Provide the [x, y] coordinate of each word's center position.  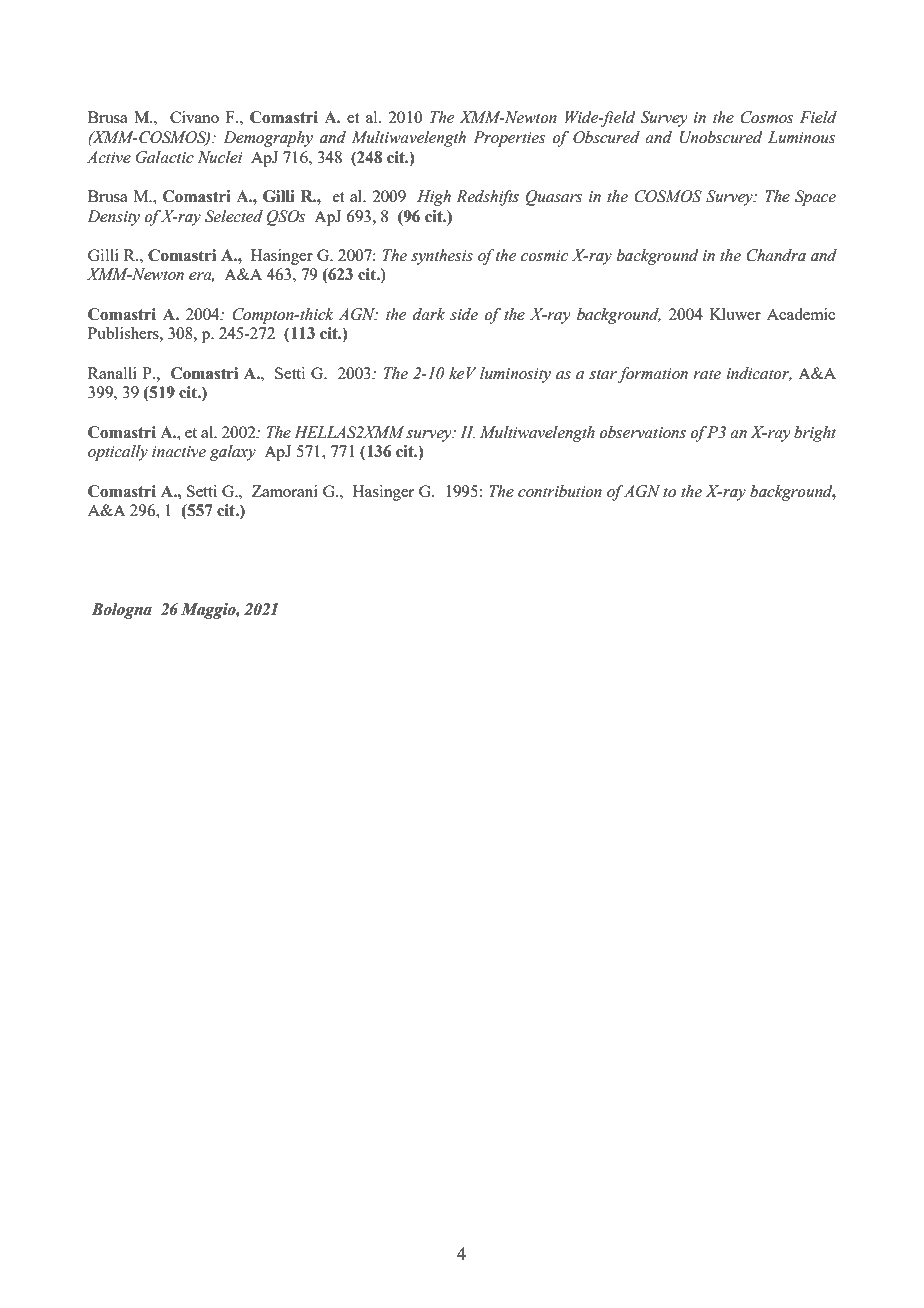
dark [429, 314]
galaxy [233, 453]
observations [642, 432]
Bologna [122, 611]
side [464, 314]
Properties [509, 139]
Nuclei [220, 157]
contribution [560, 491]
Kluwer [735, 314]
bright [815, 434]
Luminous [801, 137]
